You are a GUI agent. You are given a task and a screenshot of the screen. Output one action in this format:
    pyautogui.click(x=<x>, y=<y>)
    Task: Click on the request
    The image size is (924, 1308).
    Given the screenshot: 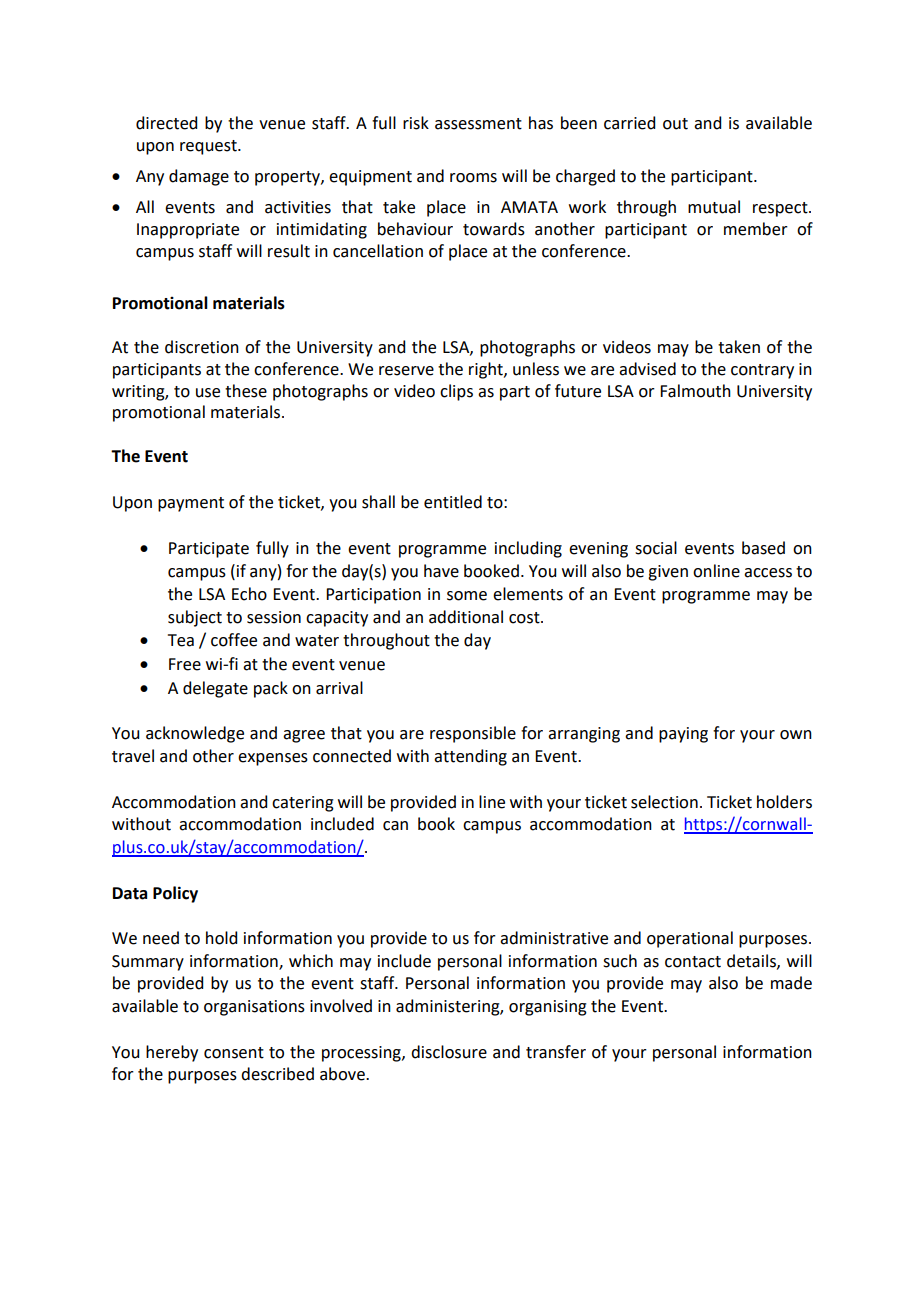 What is the action you would take?
    pyautogui.click(x=209, y=147)
